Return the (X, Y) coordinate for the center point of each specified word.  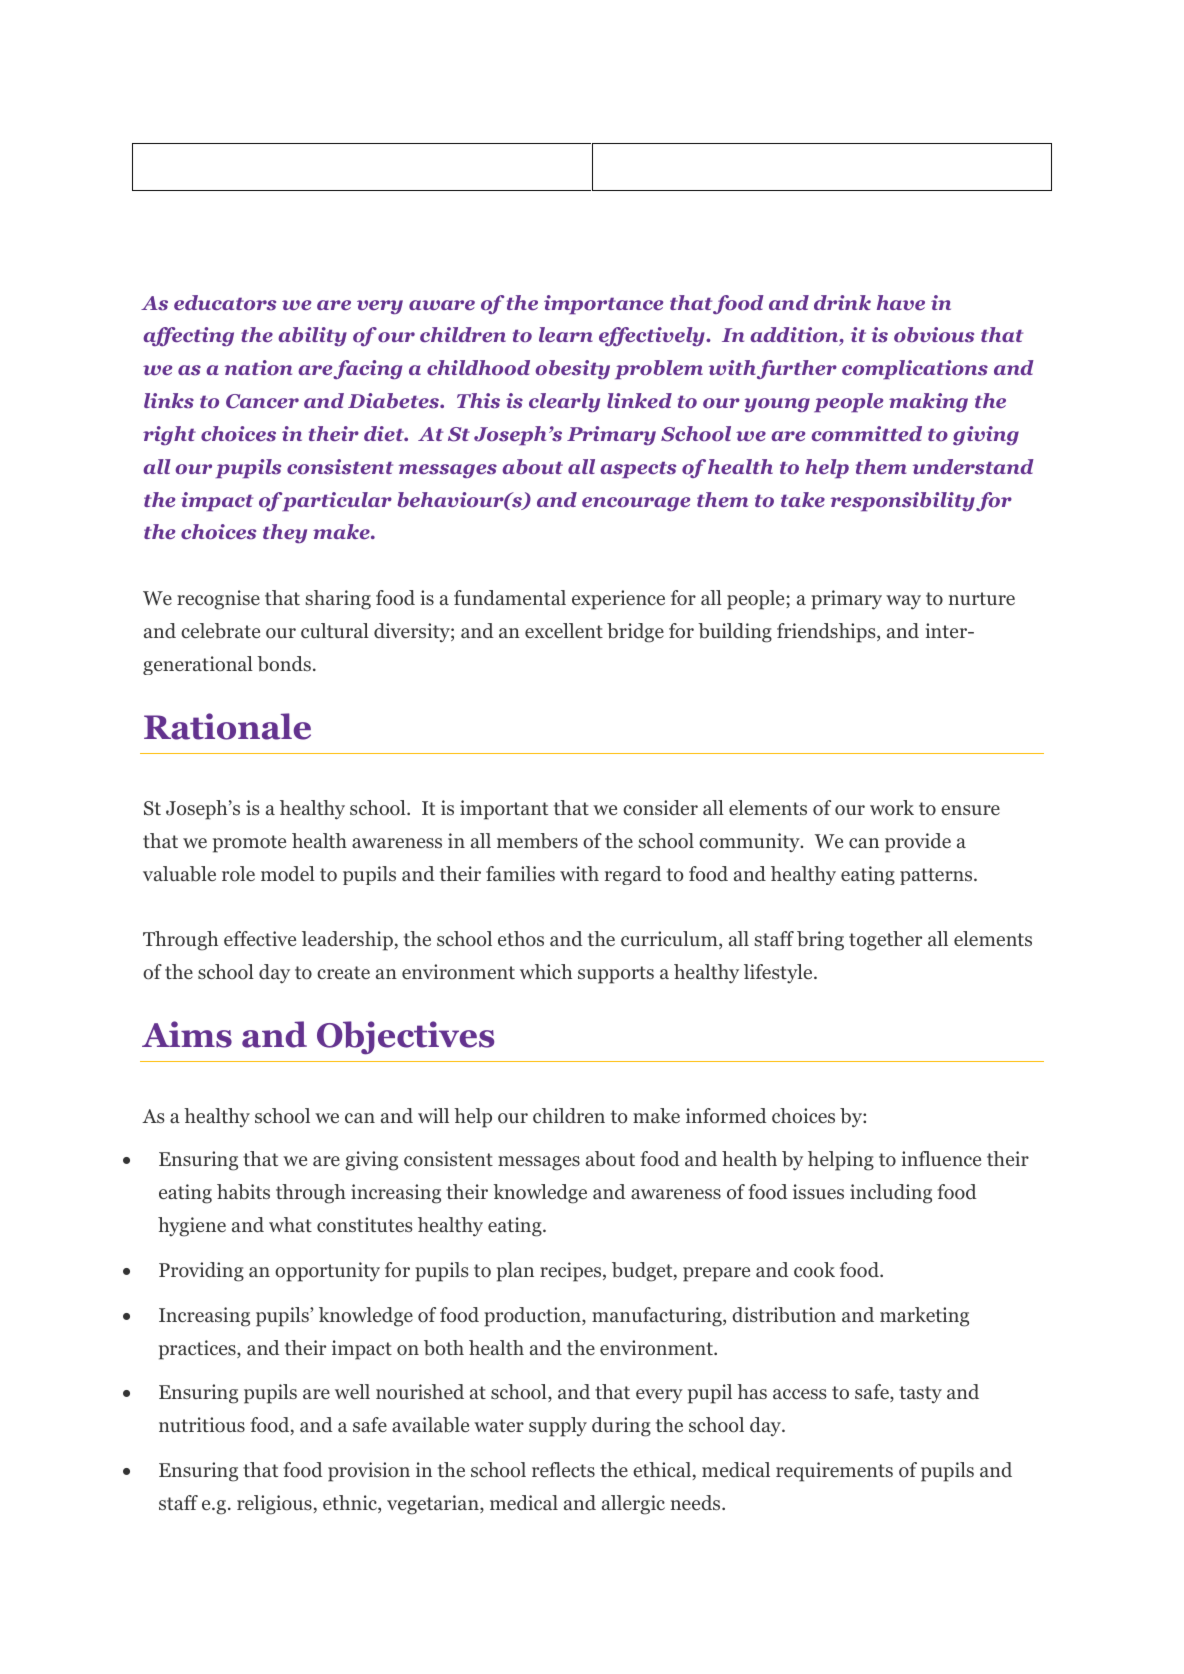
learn (566, 335)
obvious (934, 335)
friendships (827, 633)
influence (941, 1158)
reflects (563, 1469)
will (433, 1115)
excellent (564, 630)
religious (274, 1505)
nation (258, 367)
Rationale (227, 726)
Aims (187, 1034)
